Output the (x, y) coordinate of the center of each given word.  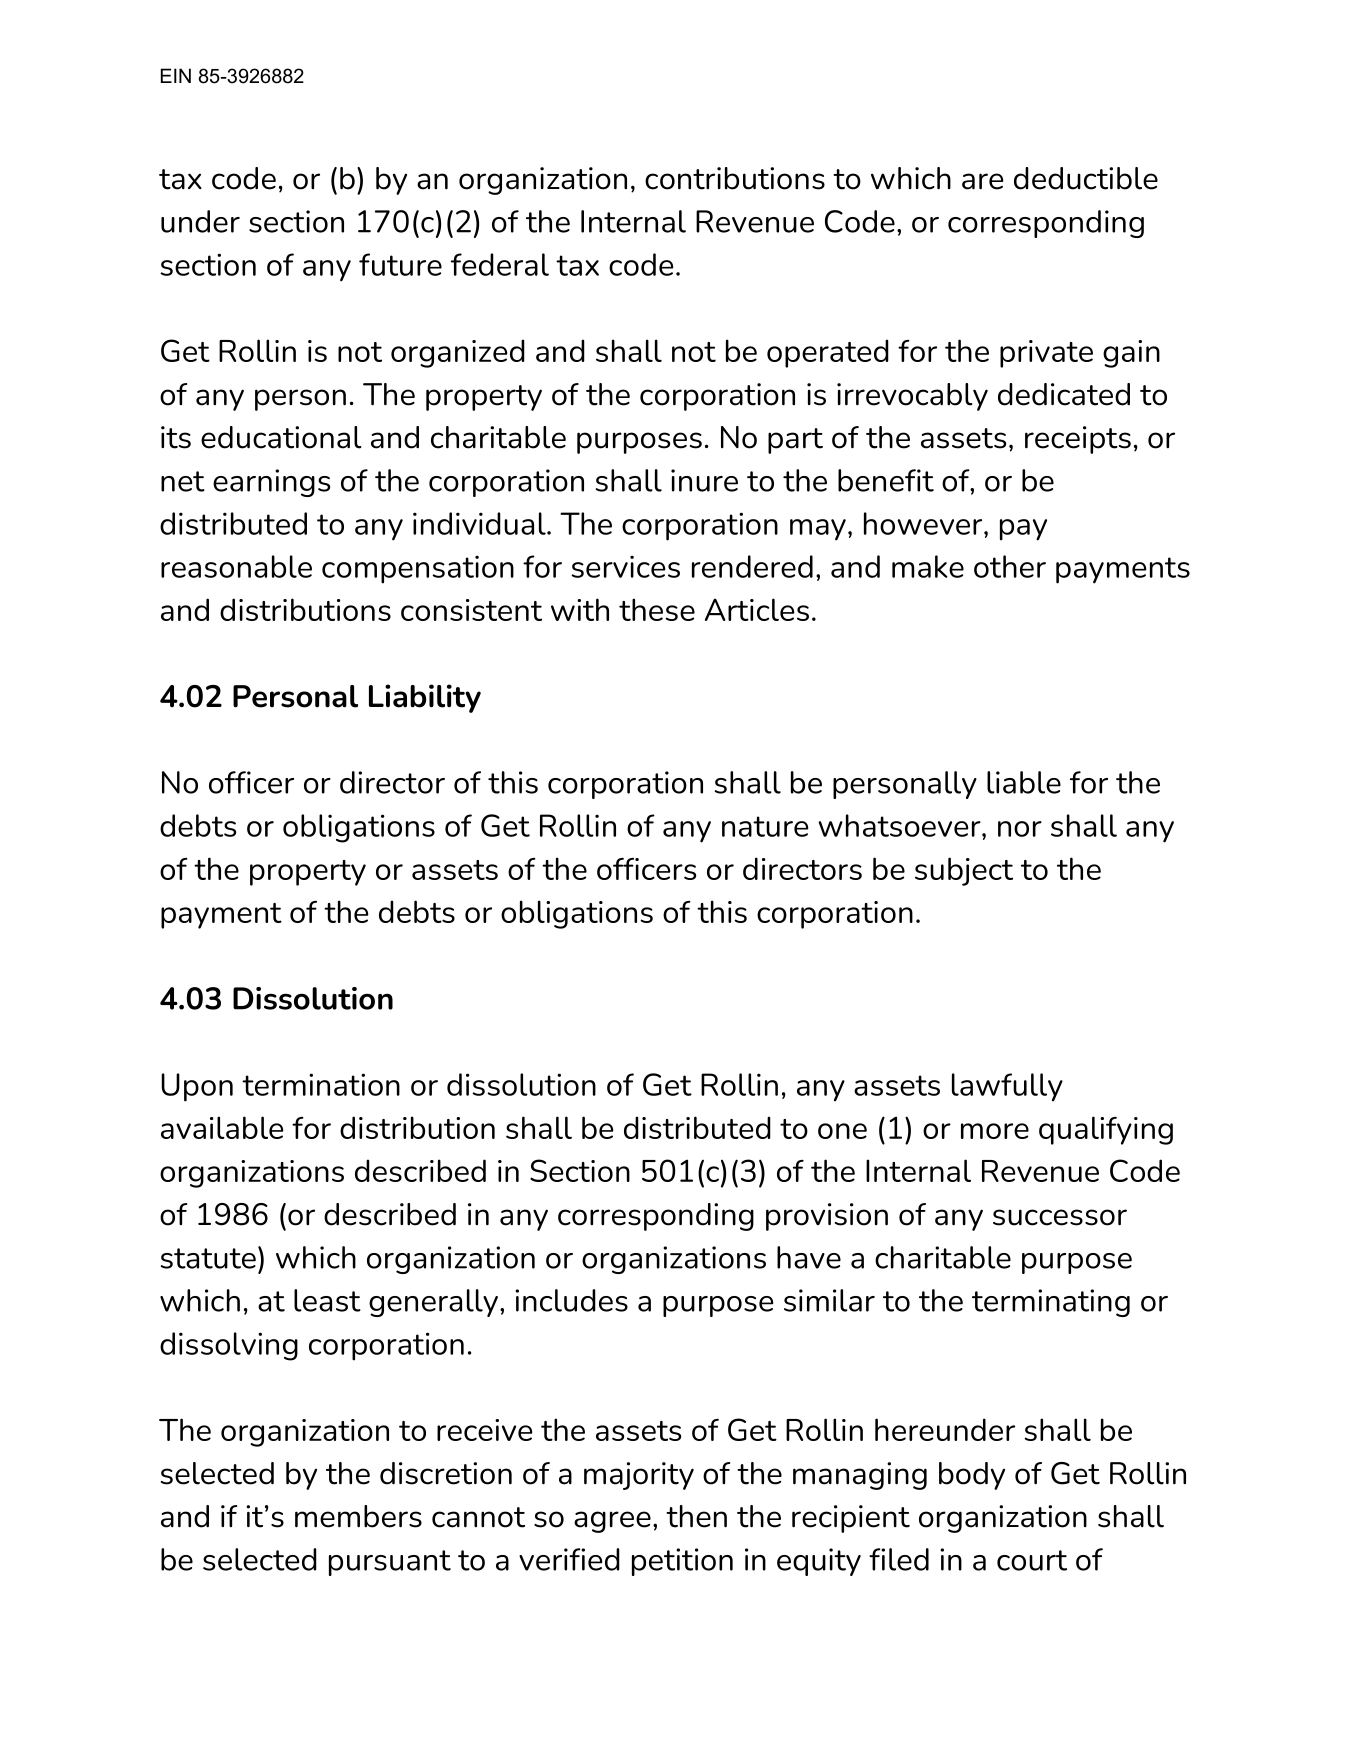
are (983, 181)
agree (612, 1522)
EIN (176, 75)
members (358, 1516)
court (1032, 1560)
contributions (735, 178)
